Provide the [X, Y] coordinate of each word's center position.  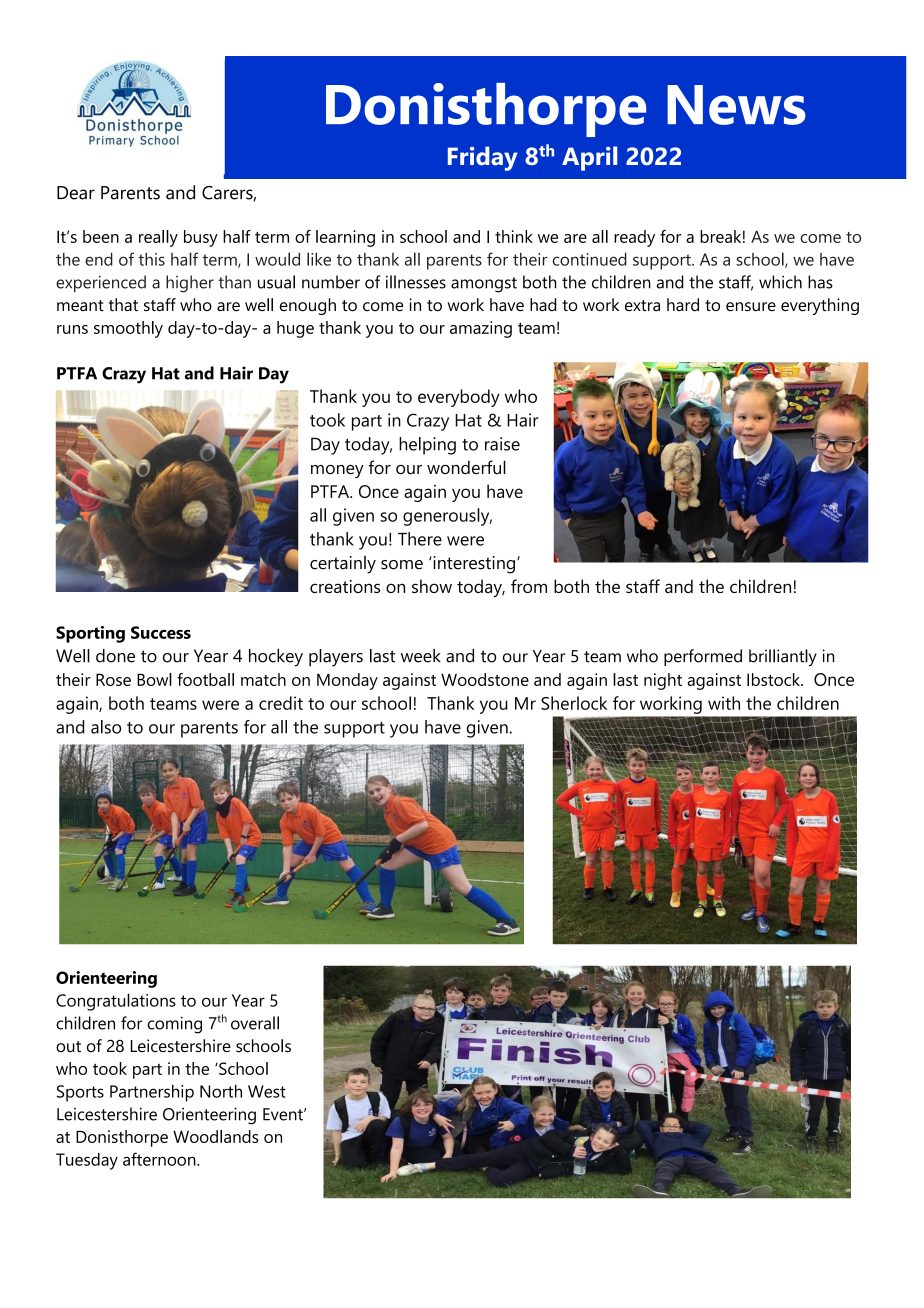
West [267, 1091]
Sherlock [574, 703]
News [736, 105]
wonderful [466, 467]
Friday [483, 158]
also [106, 727]
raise [502, 444]
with [724, 703]
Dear [76, 193]
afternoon [160, 1159]
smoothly [128, 329]
